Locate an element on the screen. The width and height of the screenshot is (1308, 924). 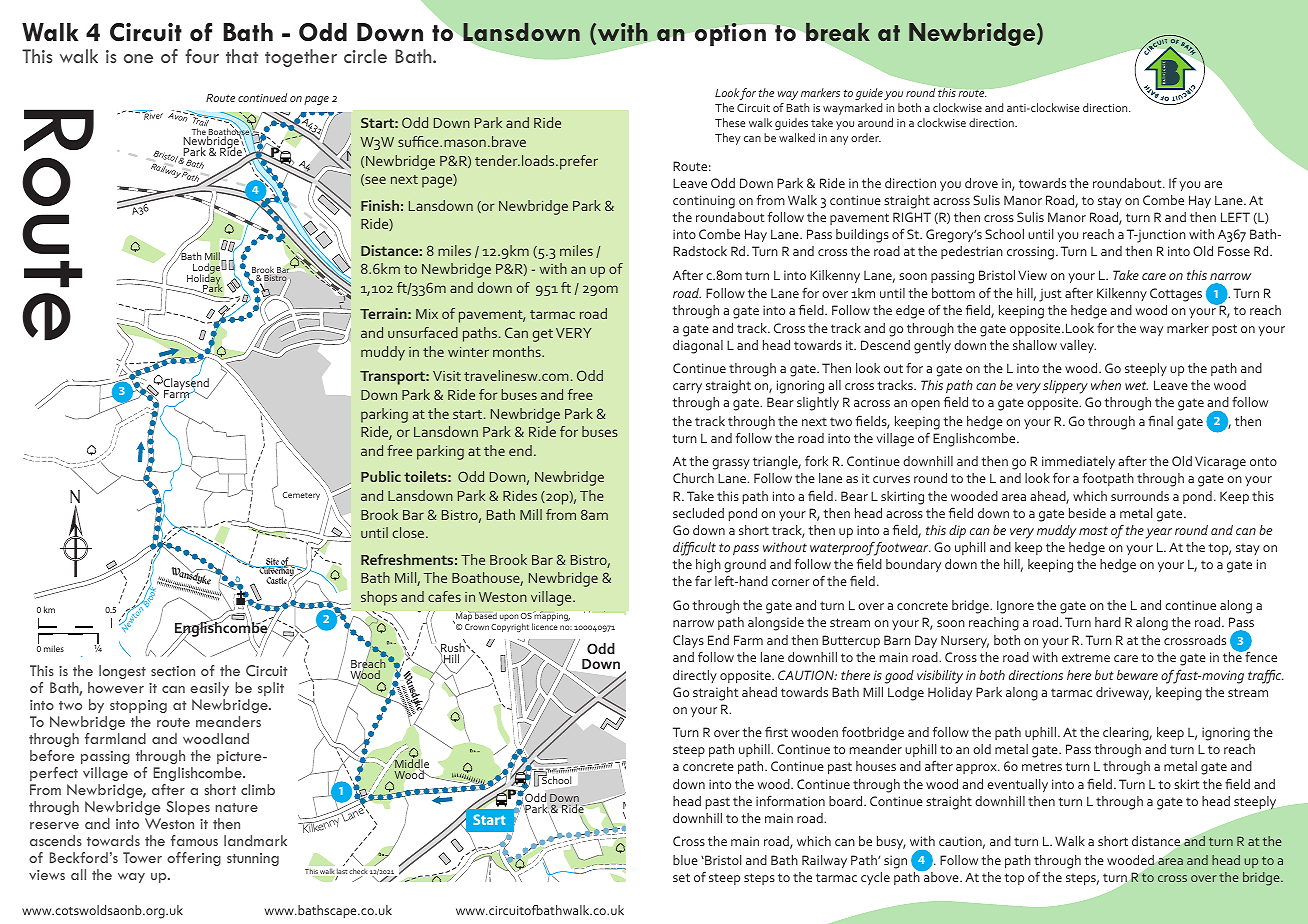
Cemetery is located at coordinates (301, 496).
